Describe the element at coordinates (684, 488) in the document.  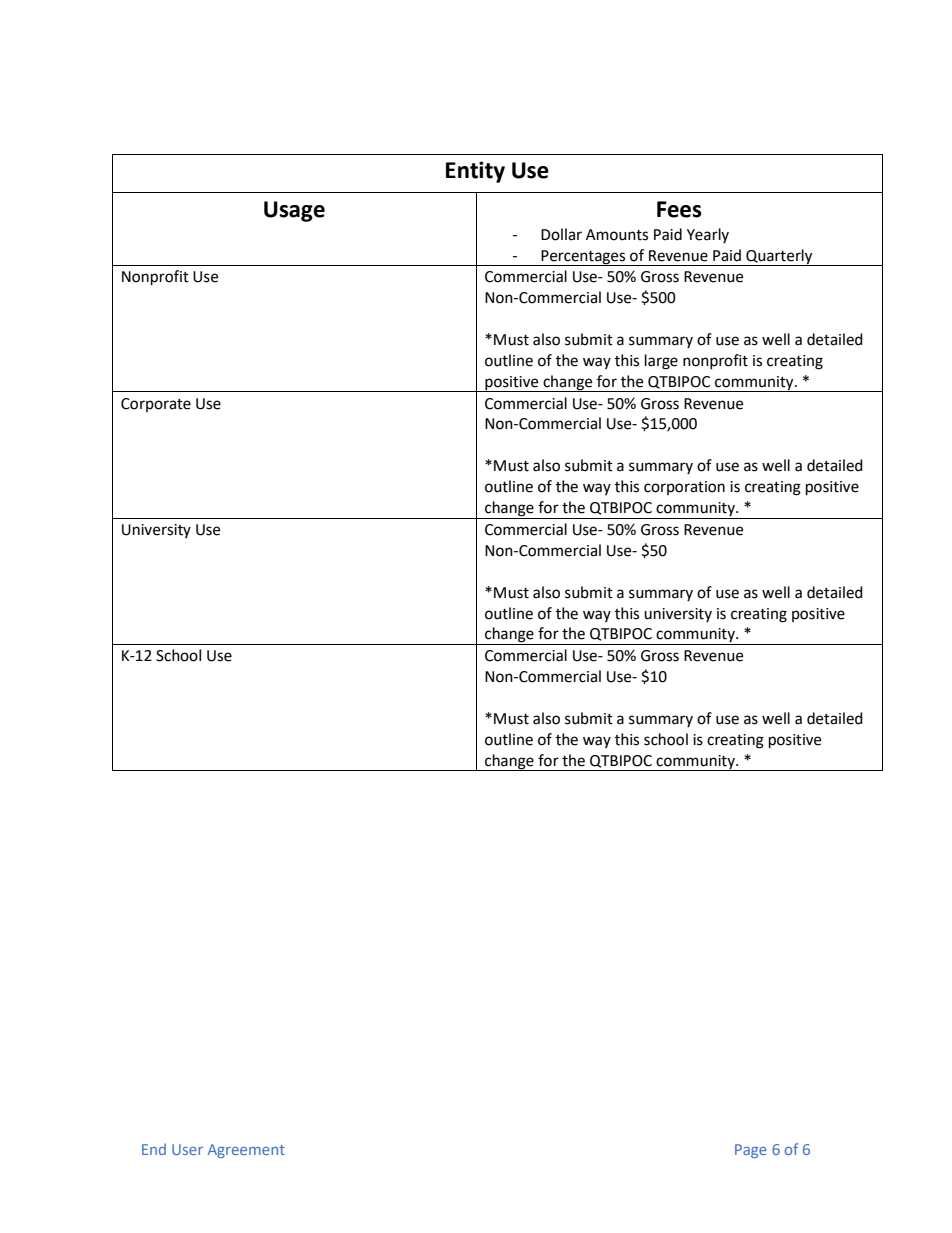
I see `corporation` at that location.
